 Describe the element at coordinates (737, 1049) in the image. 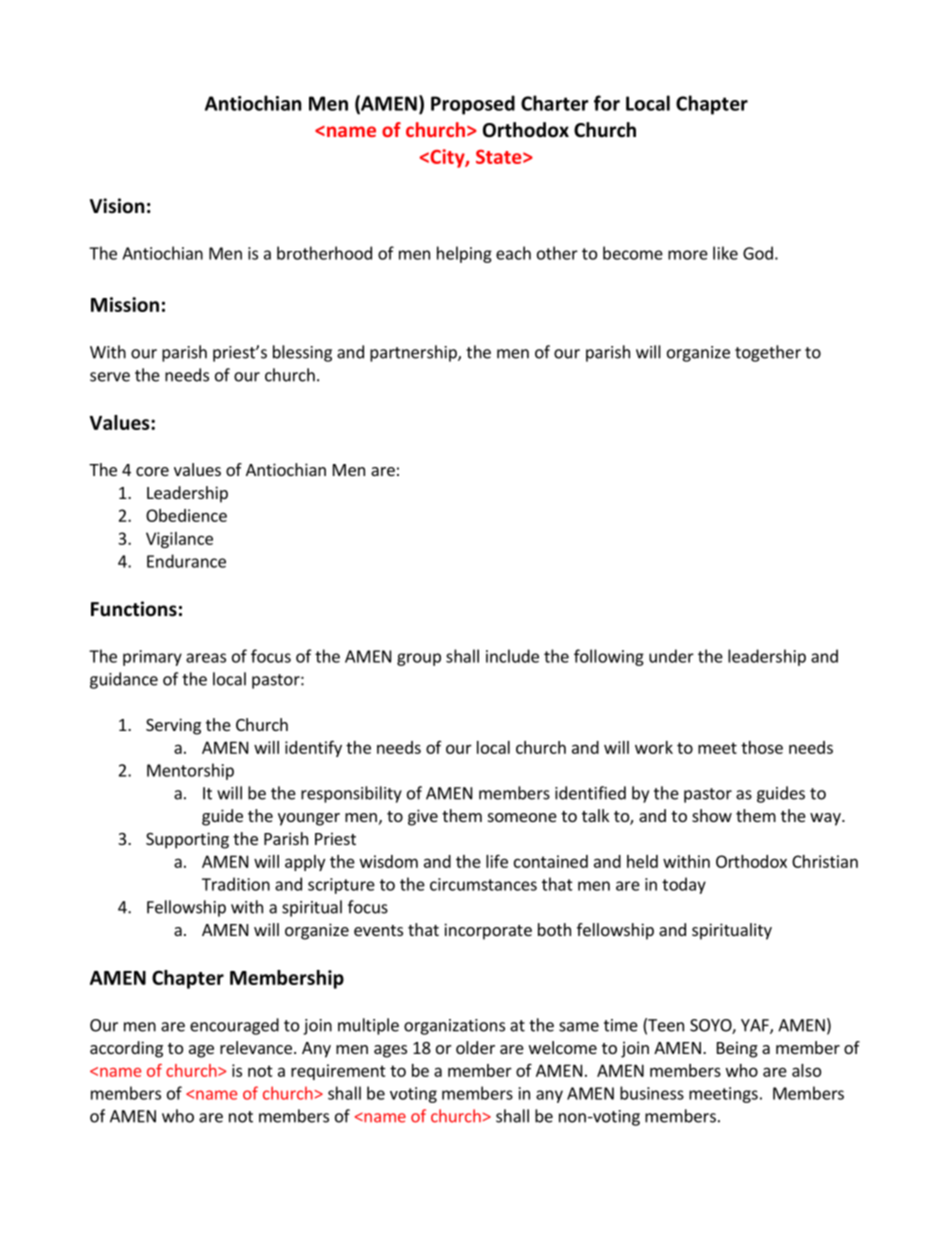

I see `Being` at that location.
